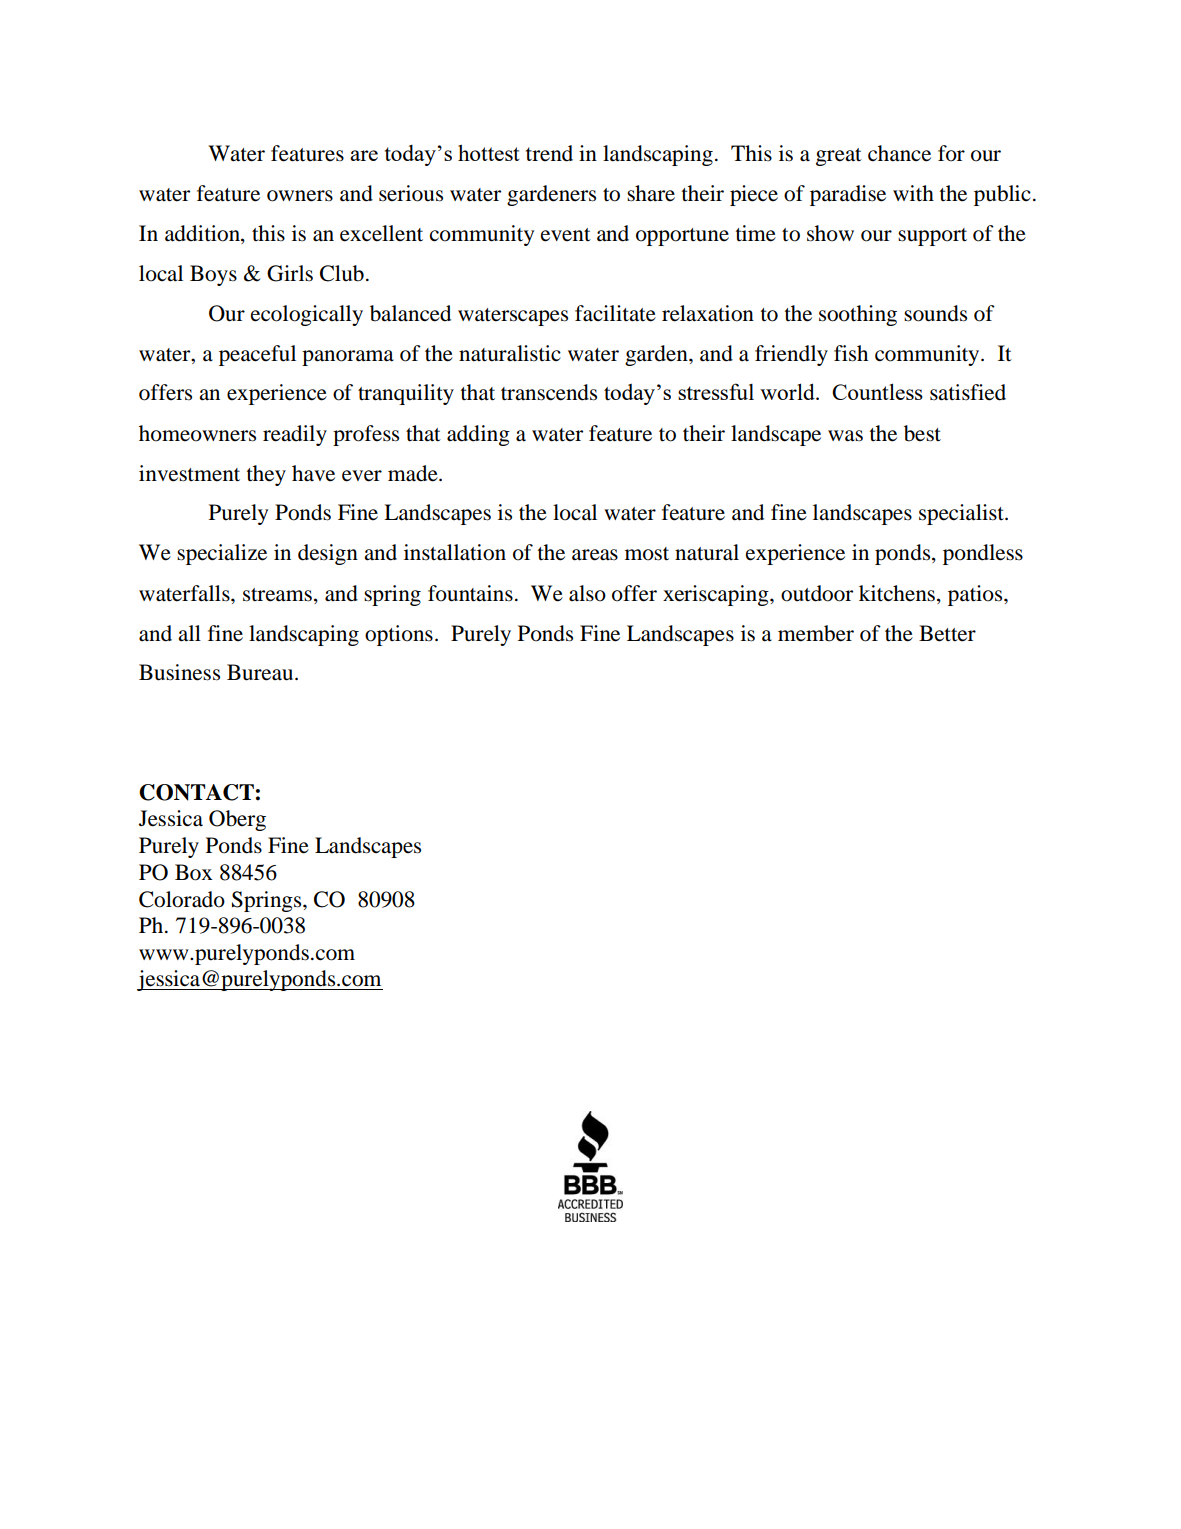 Image resolution: width=1181 pixels, height=1529 pixels. I want to click on trend, so click(549, 153).
